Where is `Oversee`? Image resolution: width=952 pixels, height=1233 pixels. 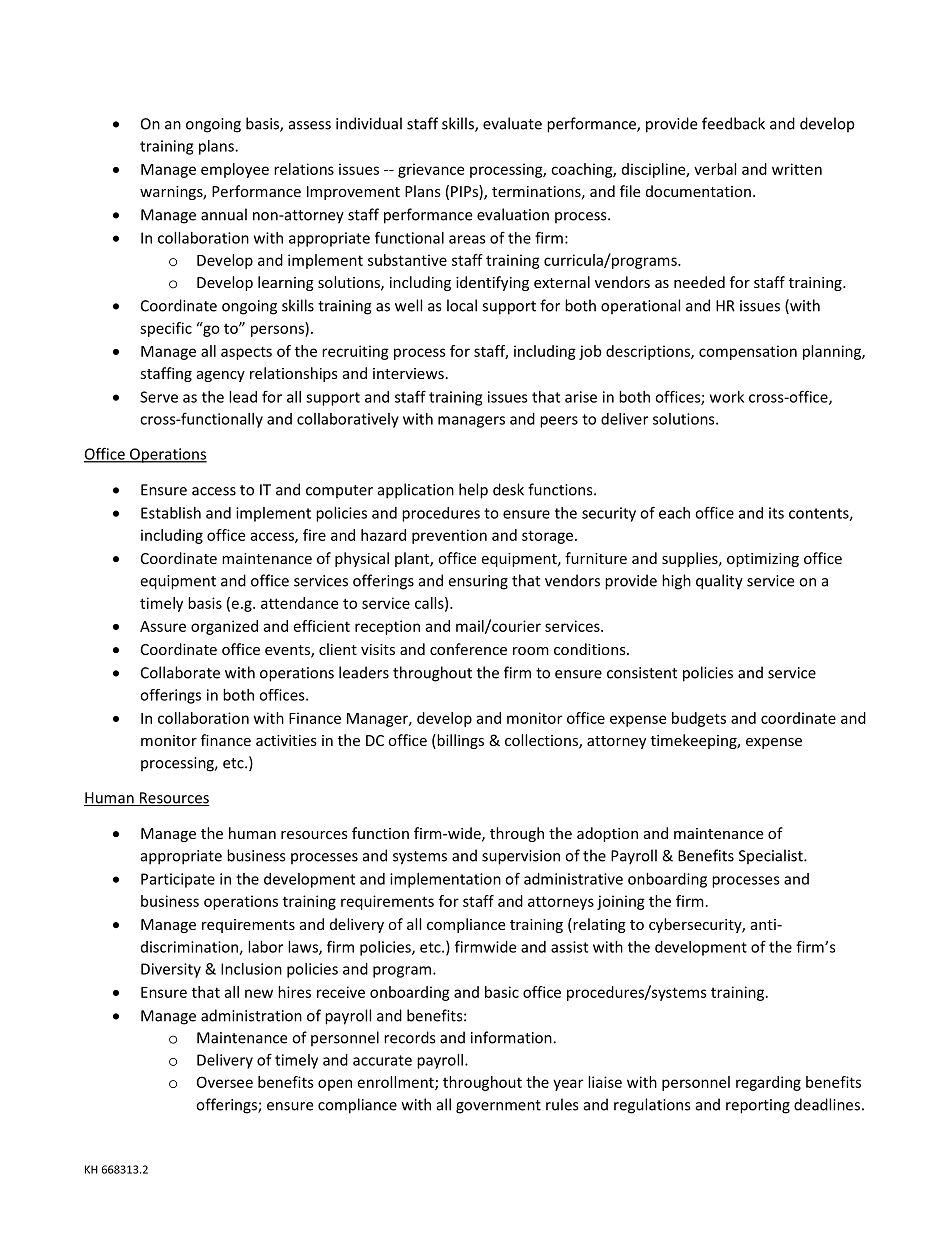 Oversee is located at coordinates (225, 1082).
